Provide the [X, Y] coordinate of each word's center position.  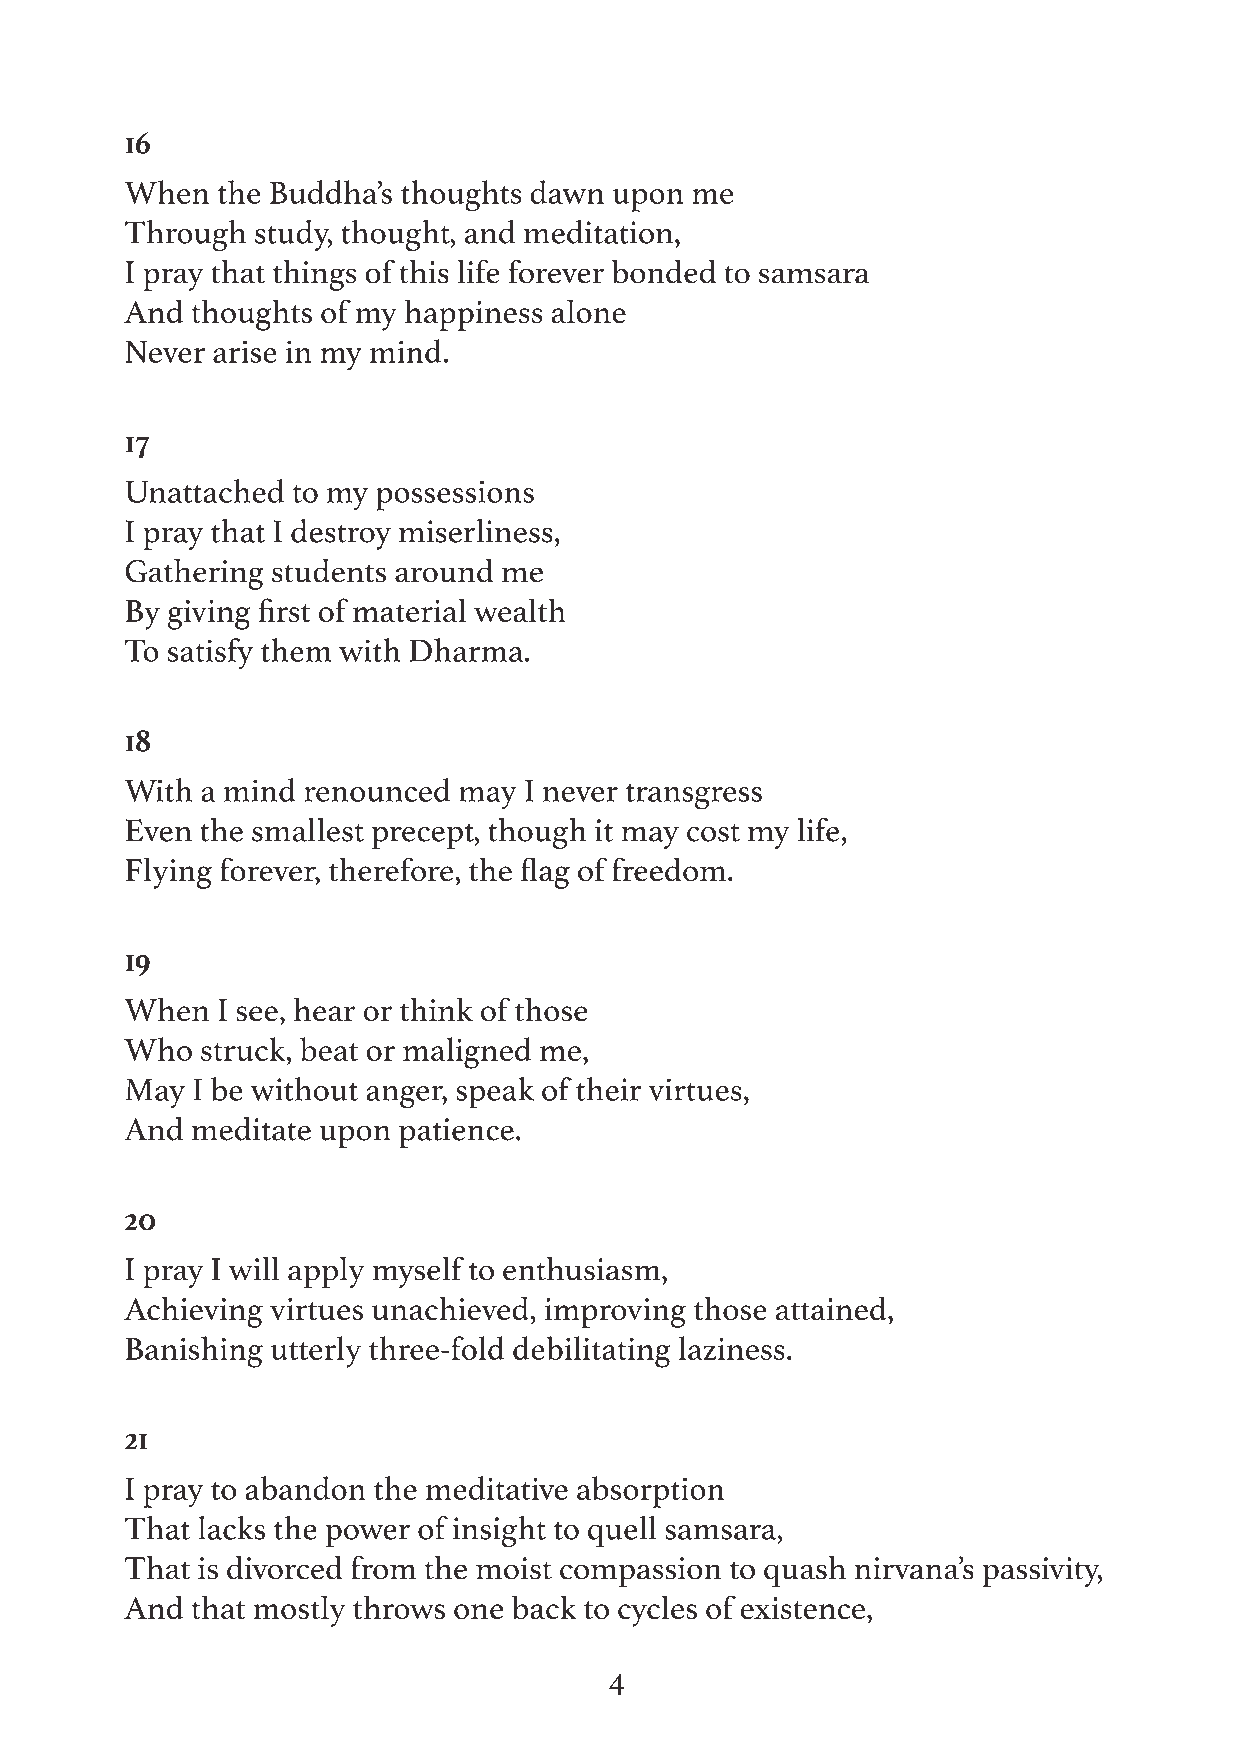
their [609, 1089]
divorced [285, 1568]
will [254, 1269]
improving [615, 1313]
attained [832, 1308]
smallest [308, 830]
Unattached [204, 491]
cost [713, 833]
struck [244, 1049]
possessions [455, 495]
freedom [669, 869]
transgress [694, 797]
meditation [598, 232]
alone [589, 311]
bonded [664, 272]
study [293, 235]
